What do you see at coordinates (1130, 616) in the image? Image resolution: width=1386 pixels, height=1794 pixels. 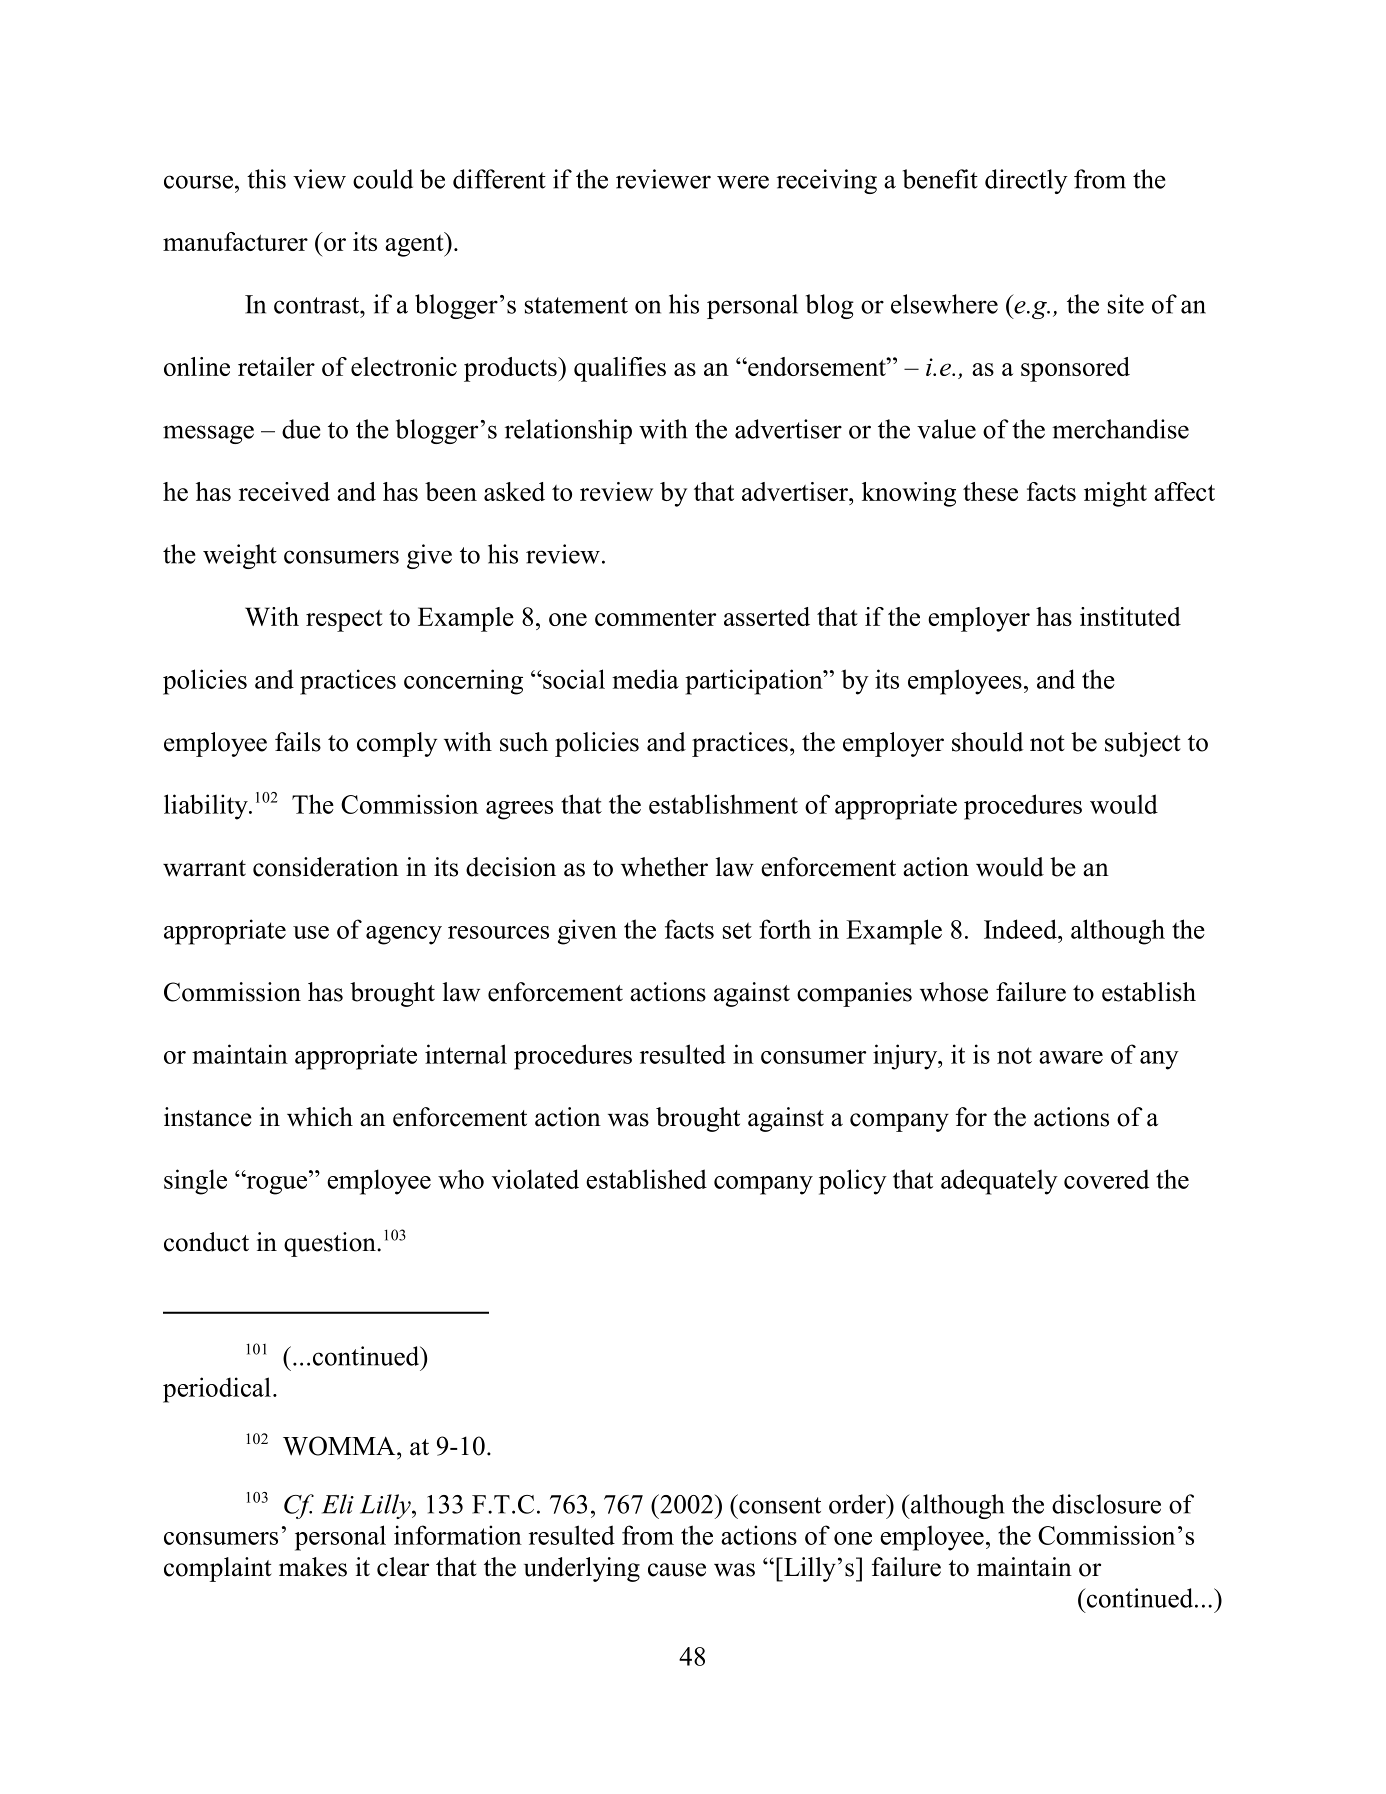 I see `instituted` at bounding box center [1130, 616].
